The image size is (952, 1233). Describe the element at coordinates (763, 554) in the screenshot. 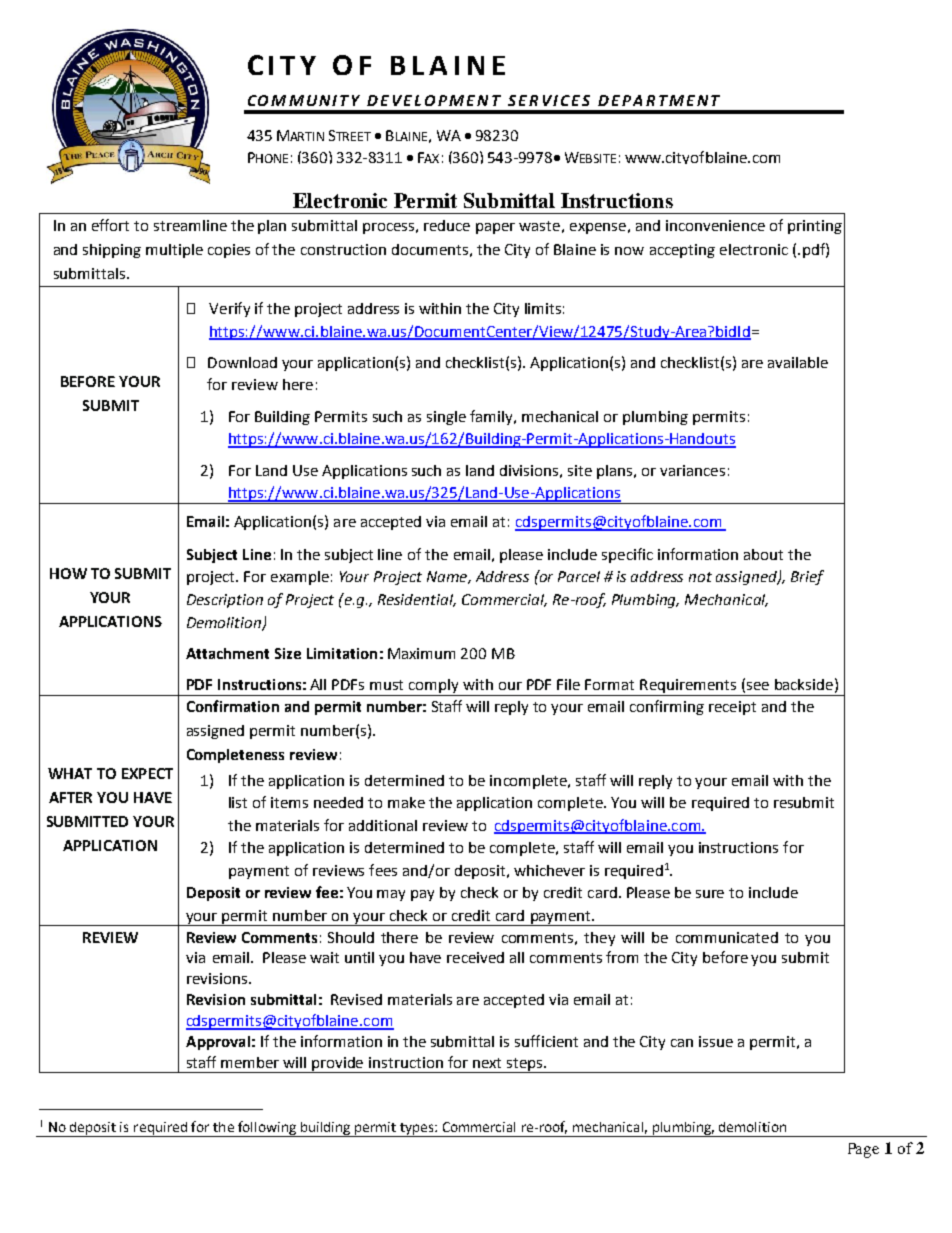

I see `about` at that location.
